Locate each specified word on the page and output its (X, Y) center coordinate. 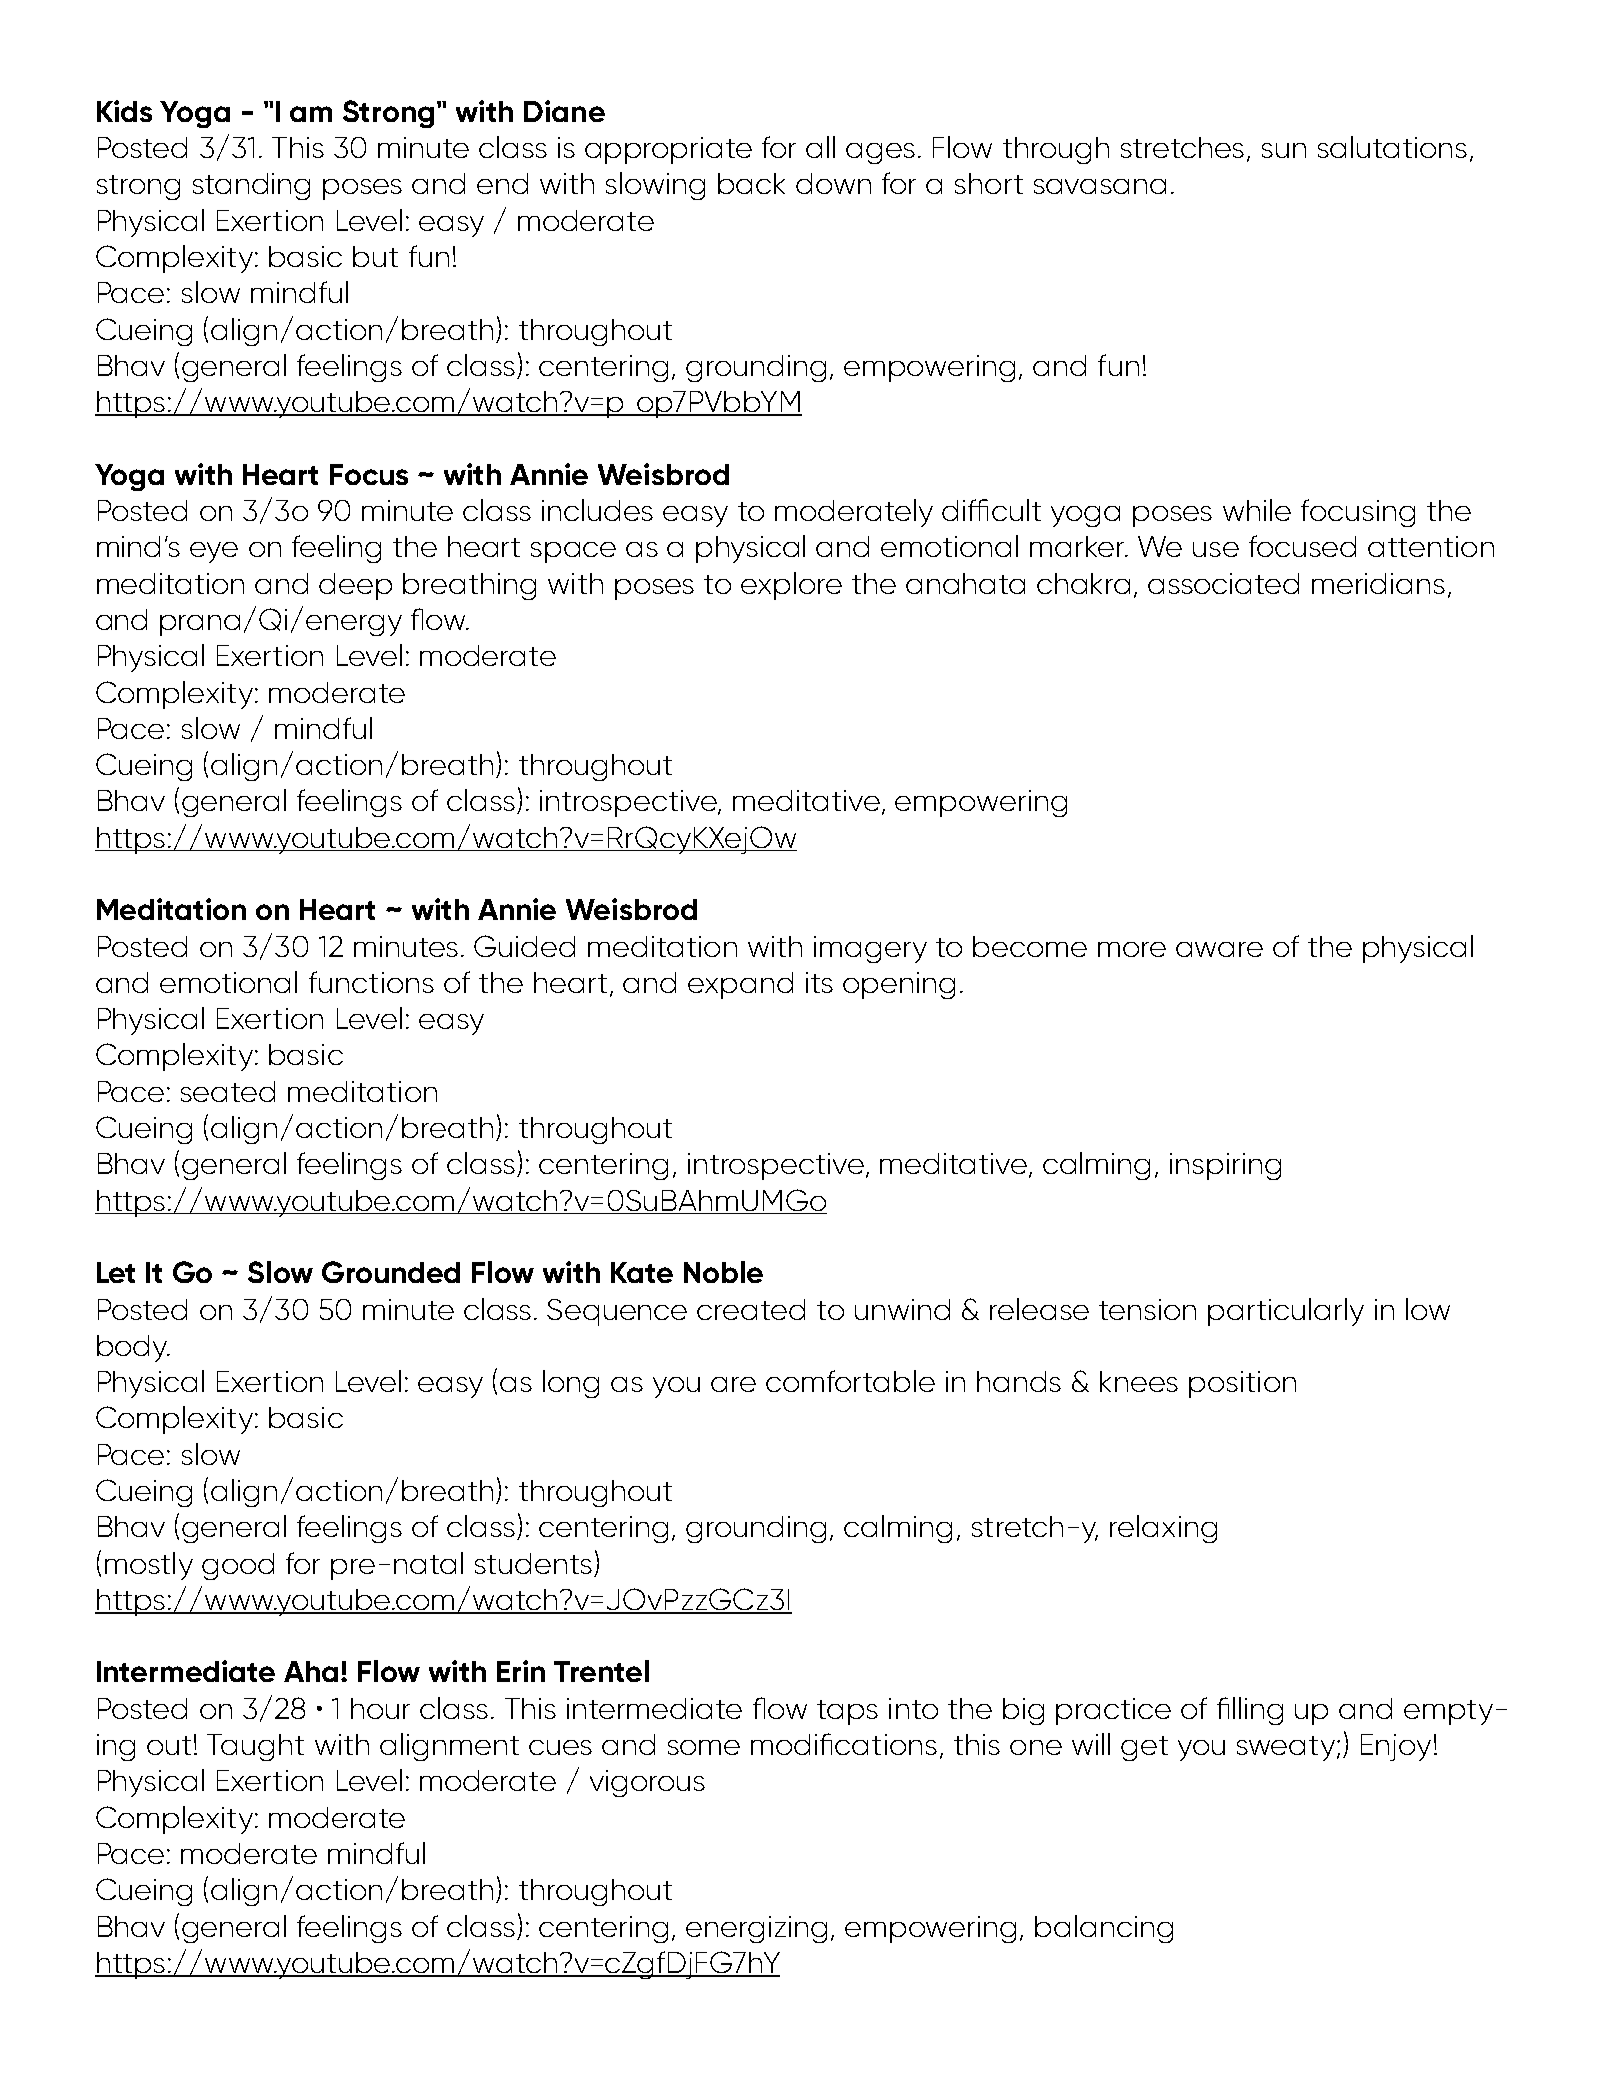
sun (1284, 150)
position (1242, 1384)
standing (251, 186)
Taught (255, 1747)
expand (740, 985)
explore (791, 586)
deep (355, 586)
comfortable (850, 1381)
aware (1219, 949)
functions (371, 982)
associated (1223, 583)
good (238, 1566)
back (751, 183)
